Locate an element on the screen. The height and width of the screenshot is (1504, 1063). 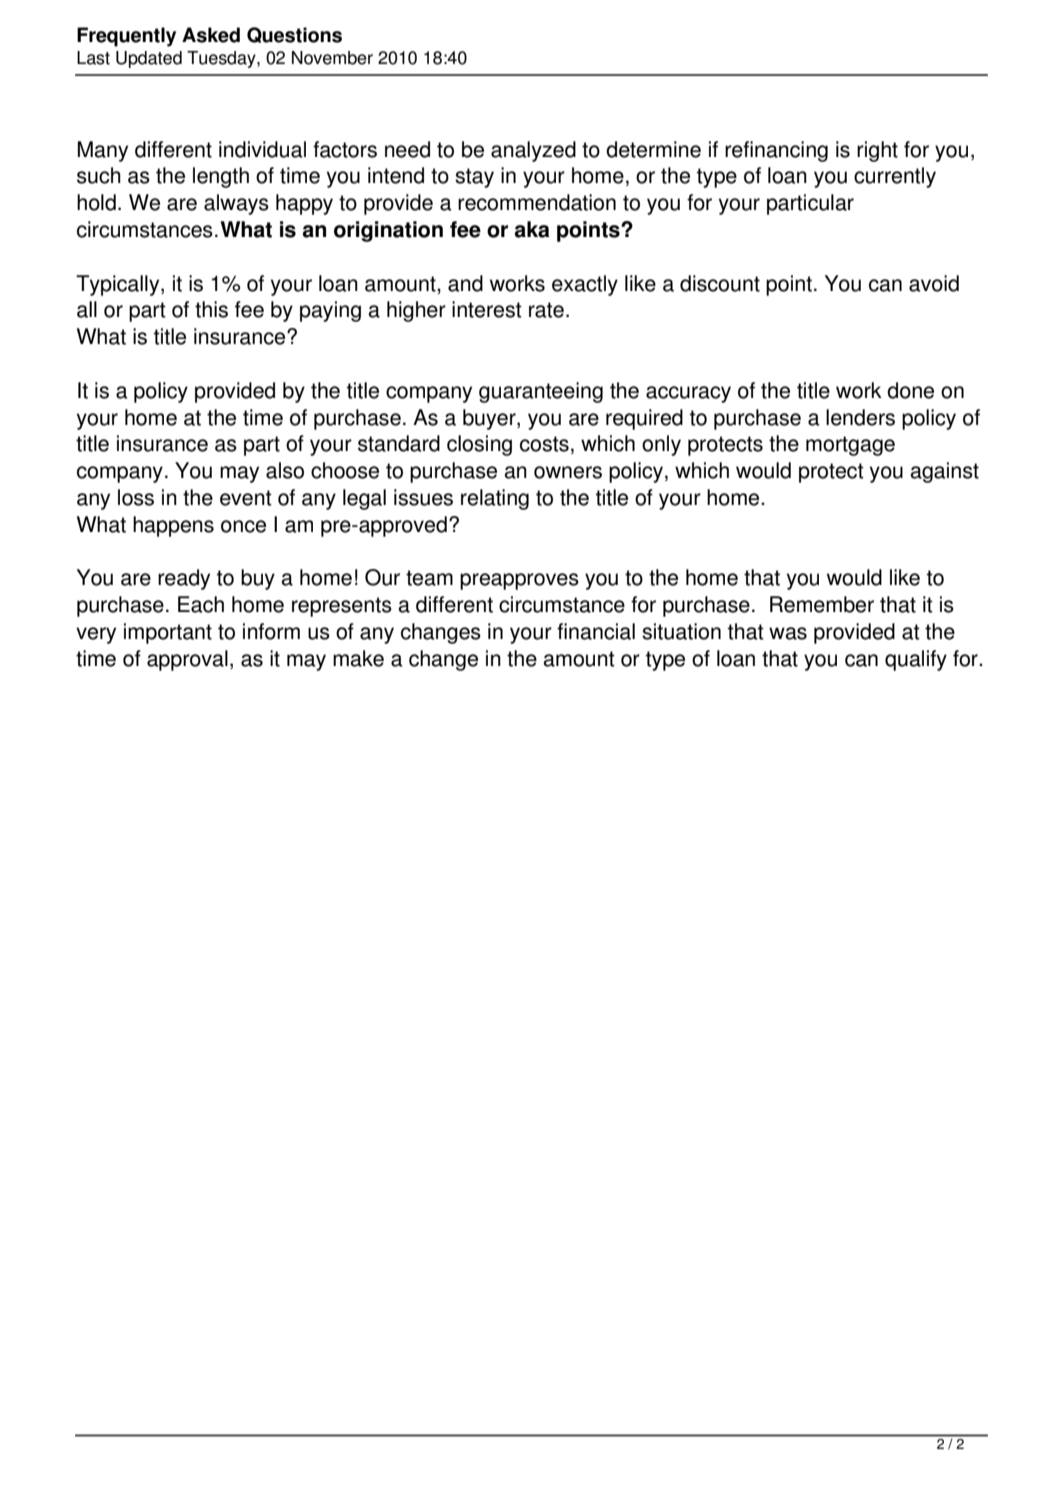
aka is located at coordinates (532, 229).
